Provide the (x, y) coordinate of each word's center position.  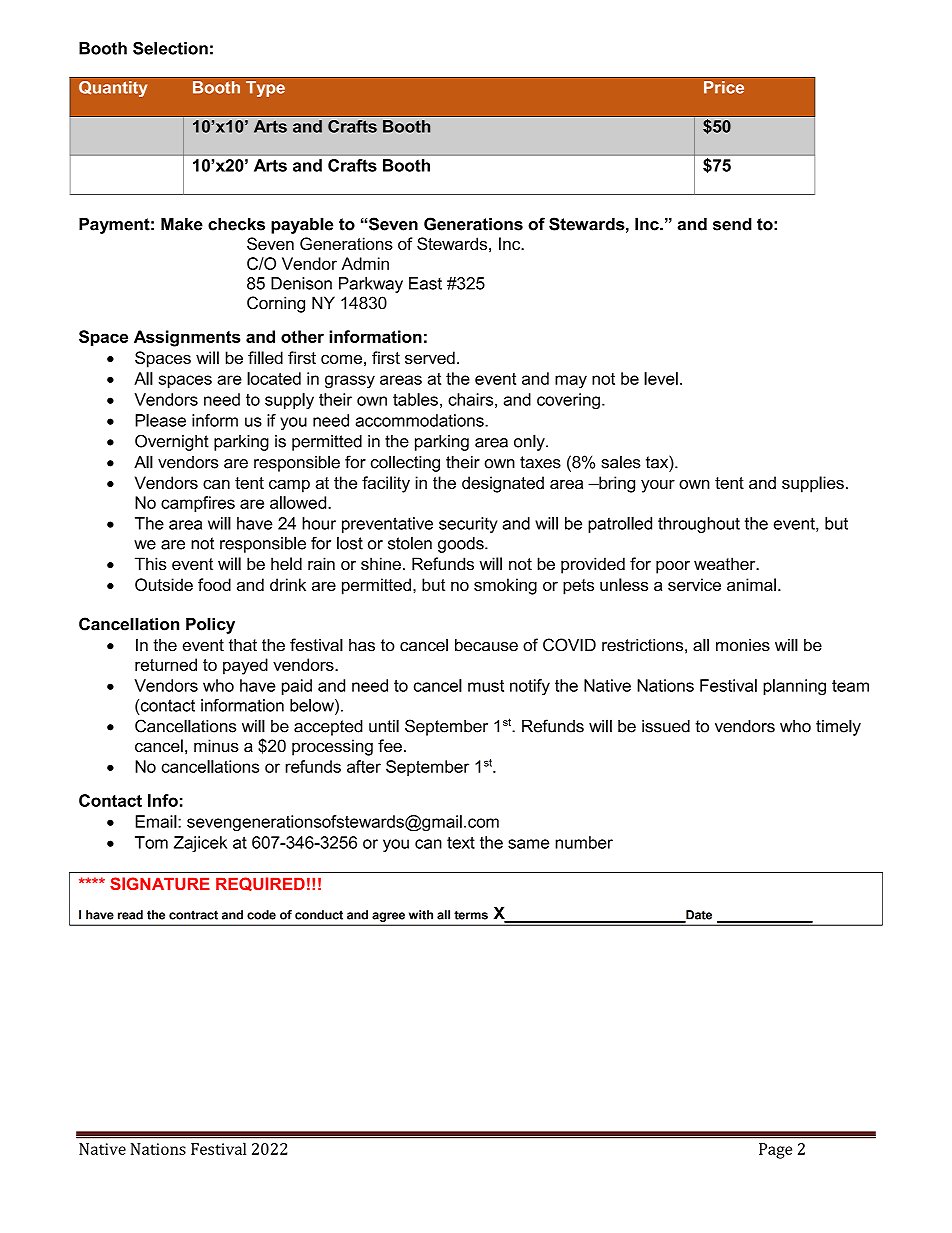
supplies (813, 484)
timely (838, 727)
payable (302, 225)
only (530, 442)
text (461, 843)
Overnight (172, 442)
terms (471, 915)
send (732, 224)
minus (216, 745)
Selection (170, 48)
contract (193, 915)
